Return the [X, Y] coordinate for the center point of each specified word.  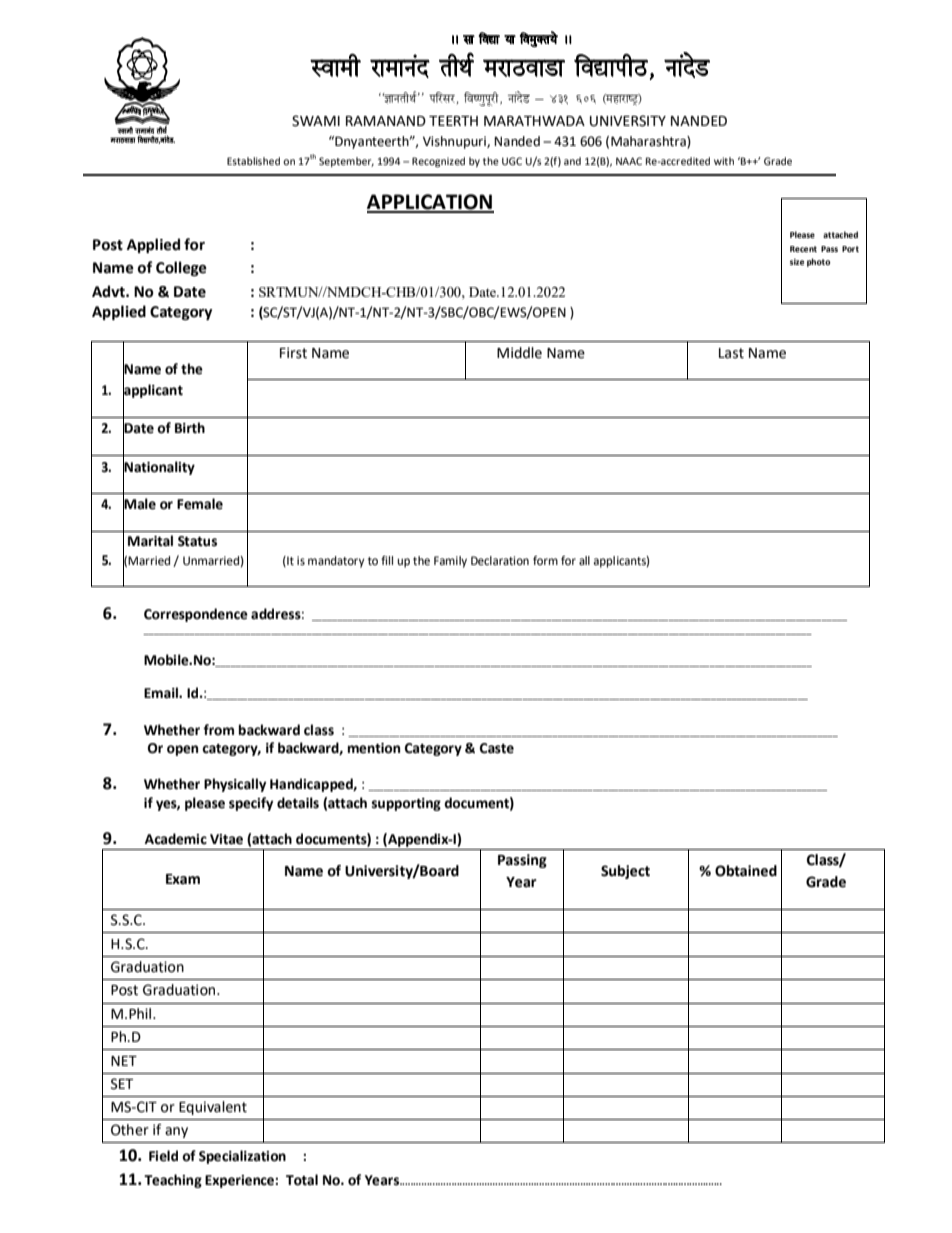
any [176, 1132]
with [724, 161]
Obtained [746, 871]
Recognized [438, 162]
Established [253, 161]
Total [302, 1180]
